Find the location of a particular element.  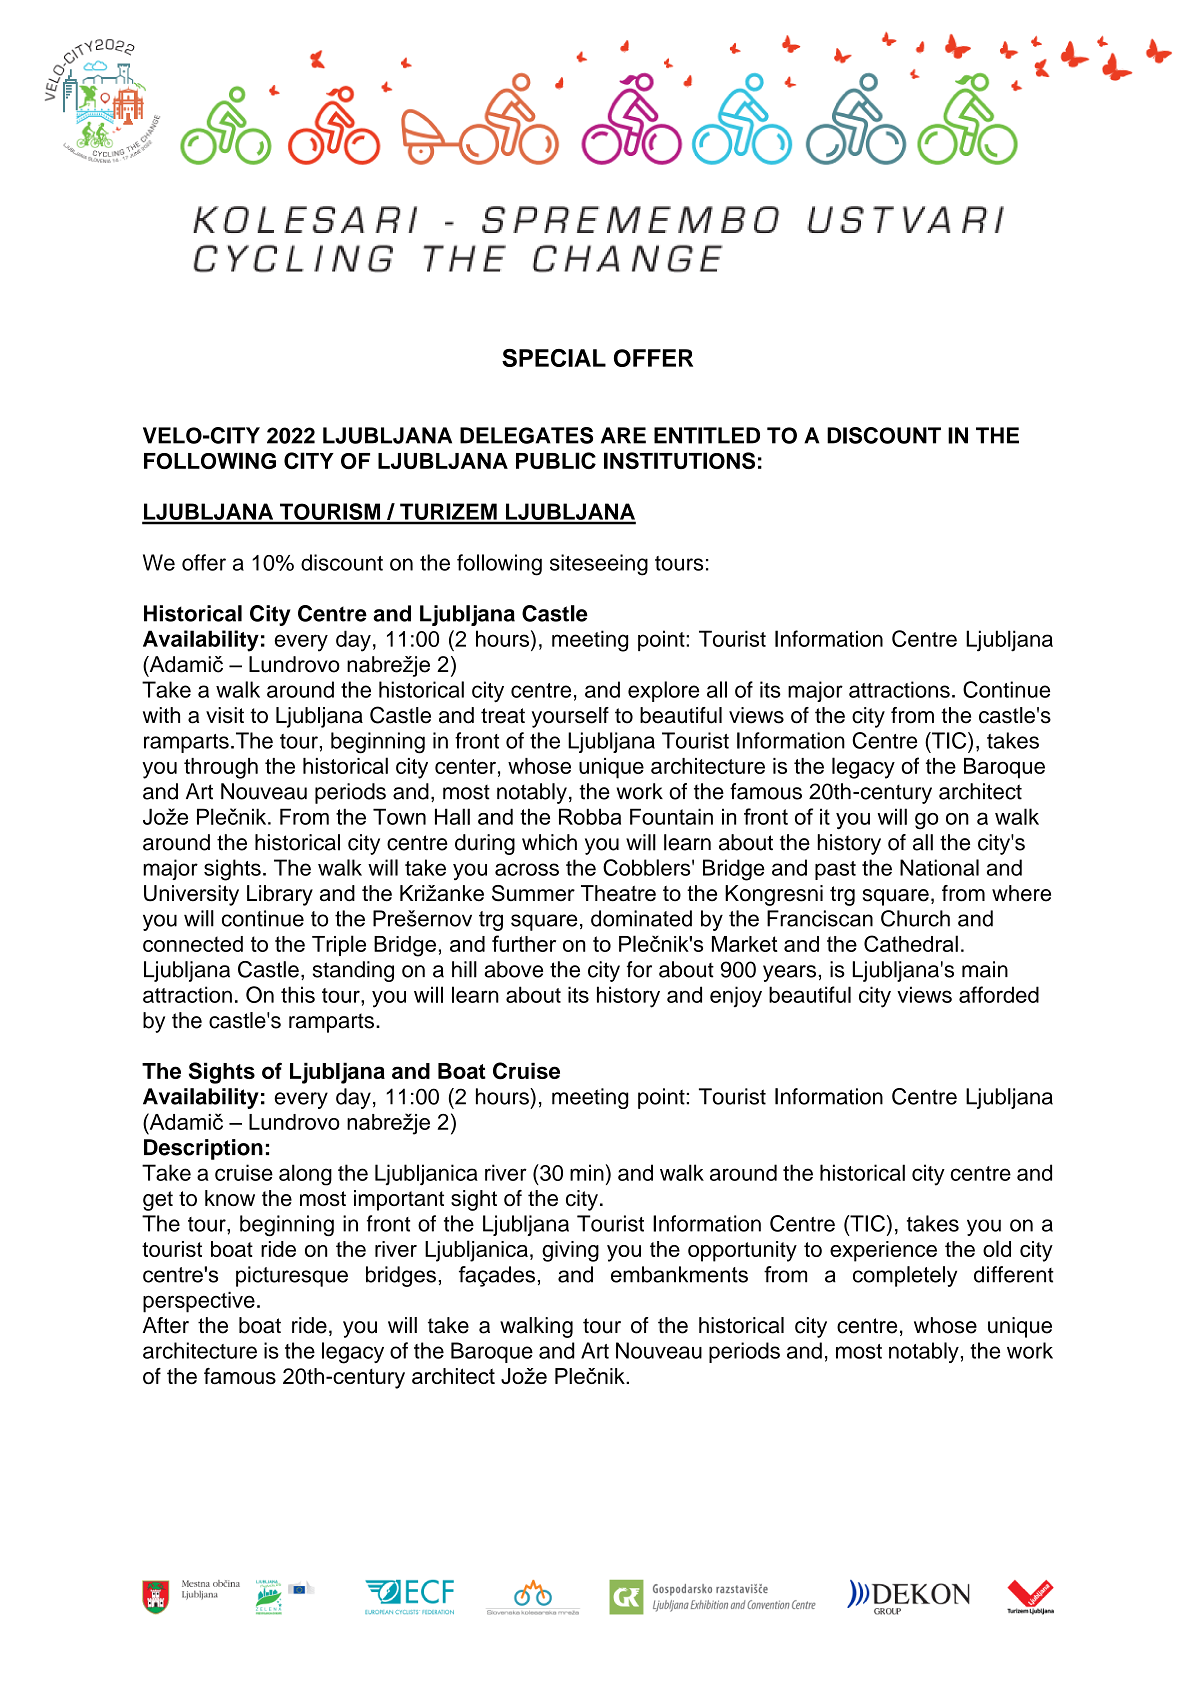

explore is located at coordinates (663, 691).
